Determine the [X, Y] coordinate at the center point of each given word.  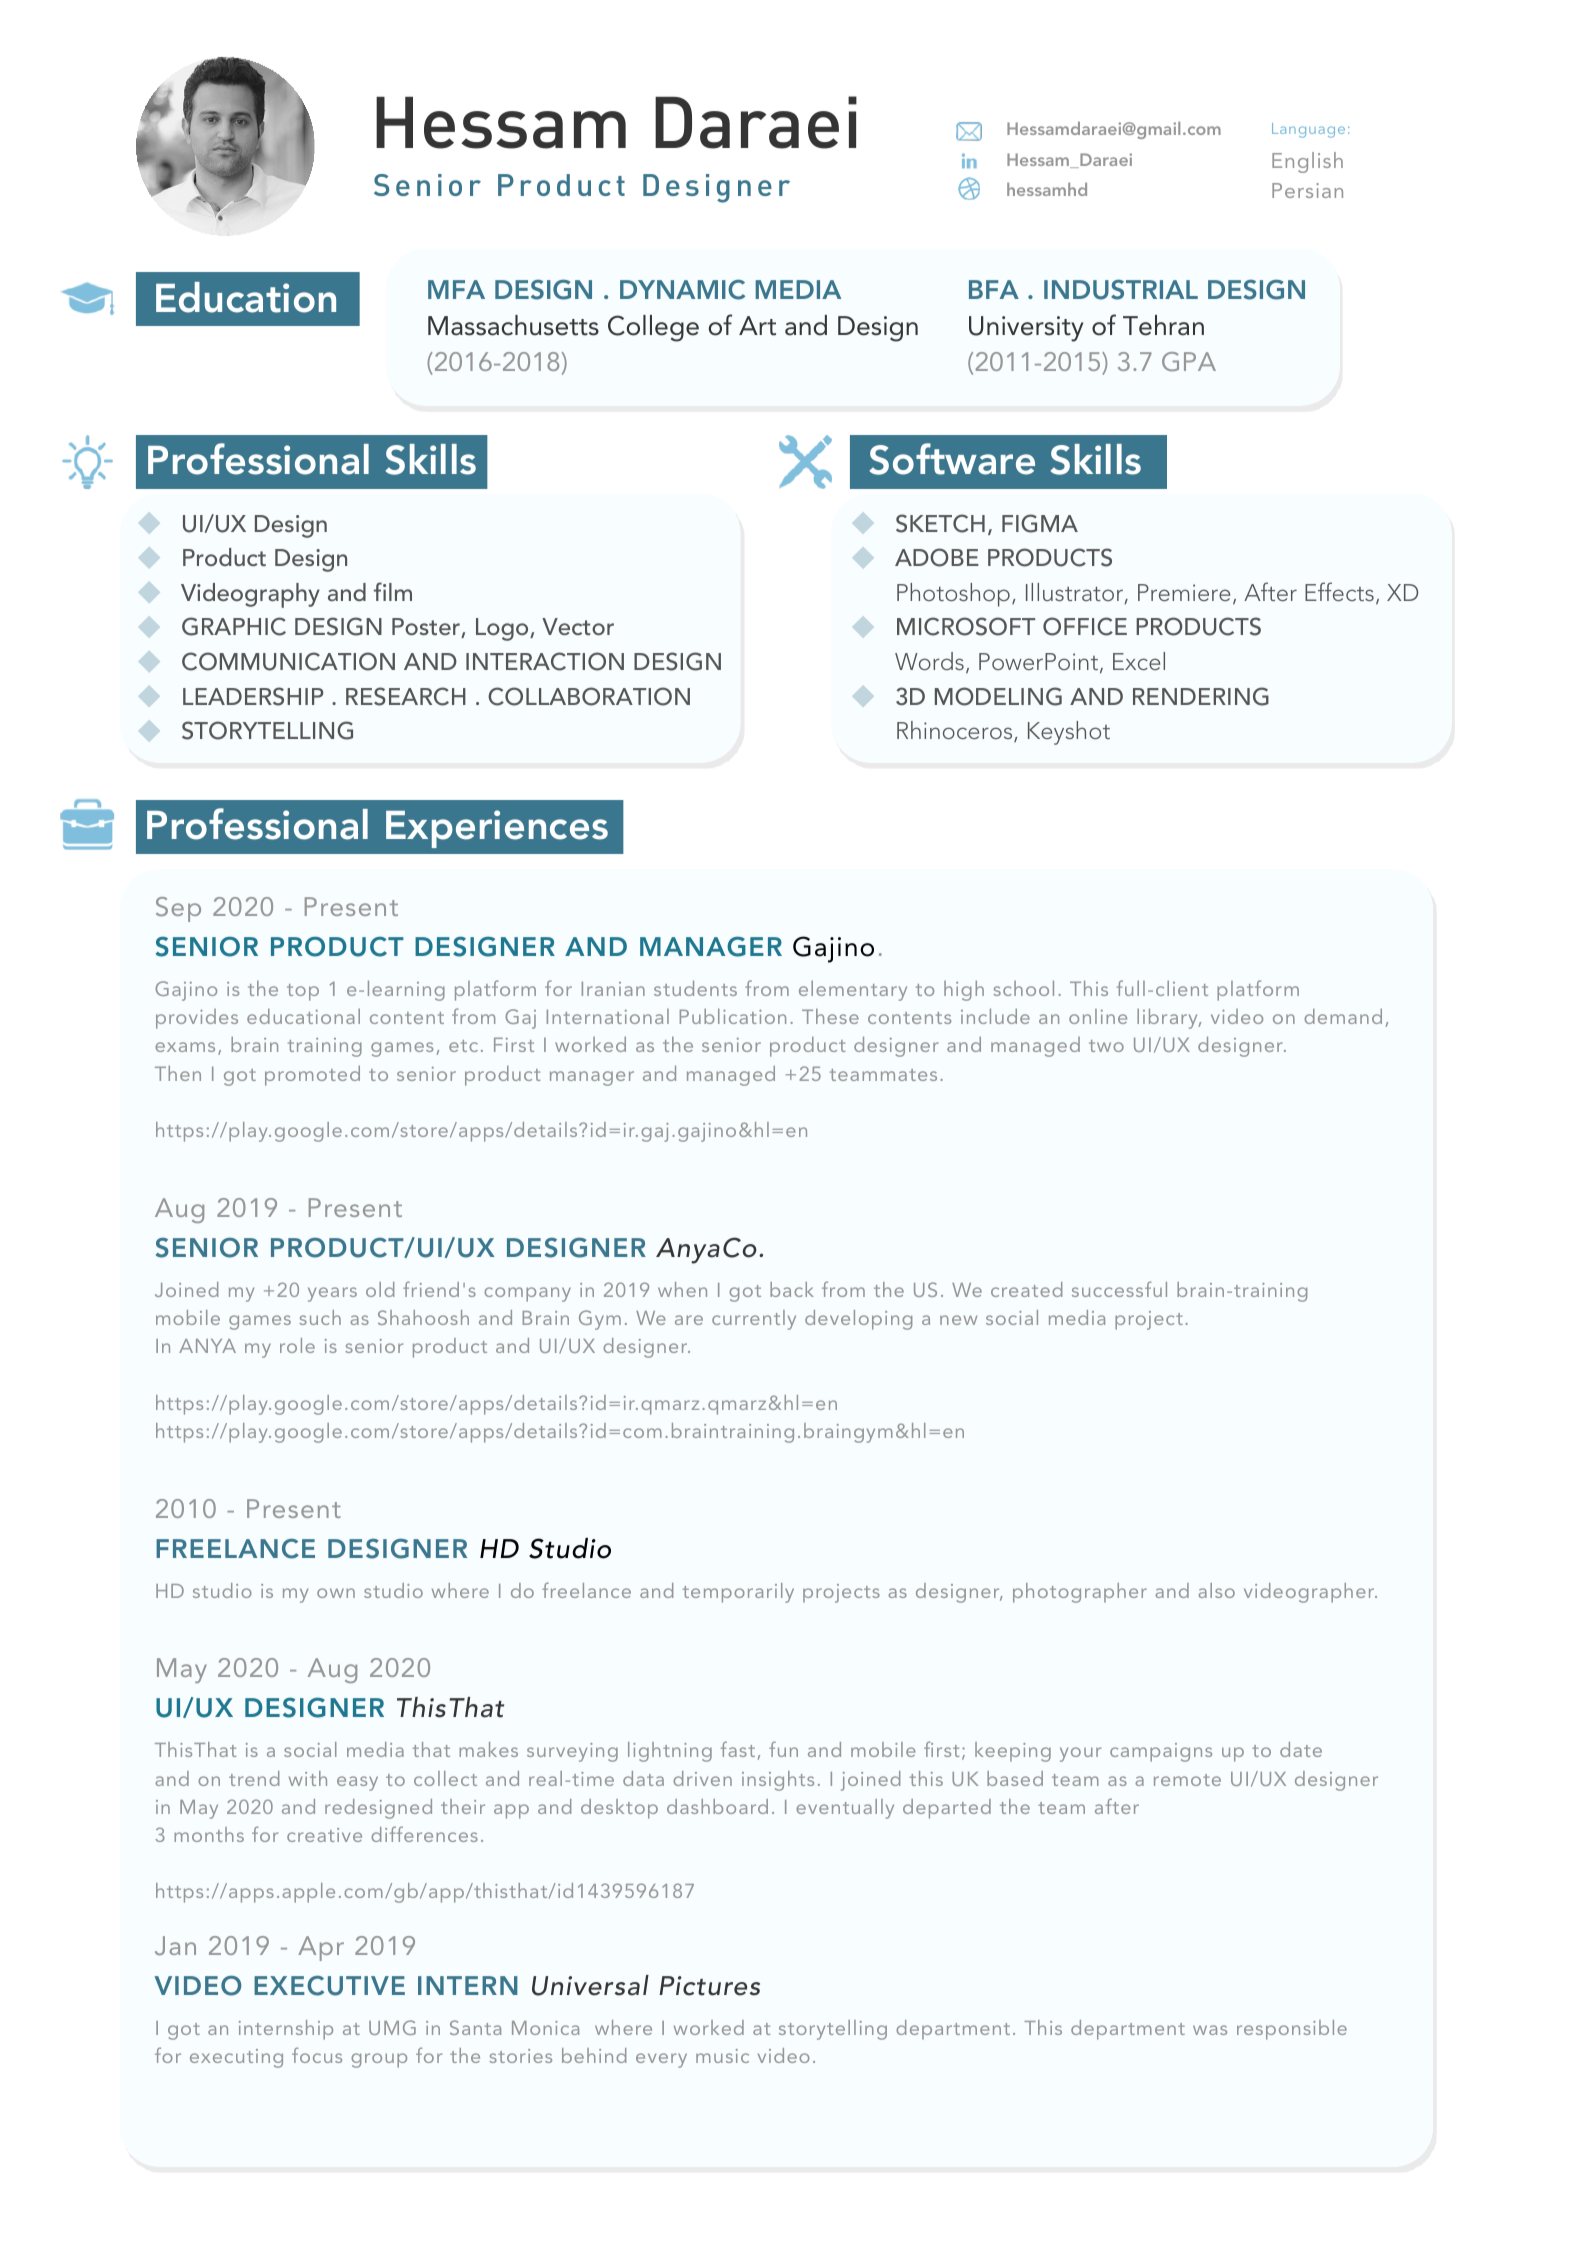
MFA [456, 289]
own [336, 1593]
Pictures [709, 1986]
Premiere [1184, 592]
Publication [733, 1016]
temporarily [738, 1593]
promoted [312, 1075]
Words [929, 661]
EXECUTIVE [329, 1986]
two [1106, 1046]
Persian [1307, 190]
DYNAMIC [682, 290]
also [1216, 1590]
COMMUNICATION [288, 661]
